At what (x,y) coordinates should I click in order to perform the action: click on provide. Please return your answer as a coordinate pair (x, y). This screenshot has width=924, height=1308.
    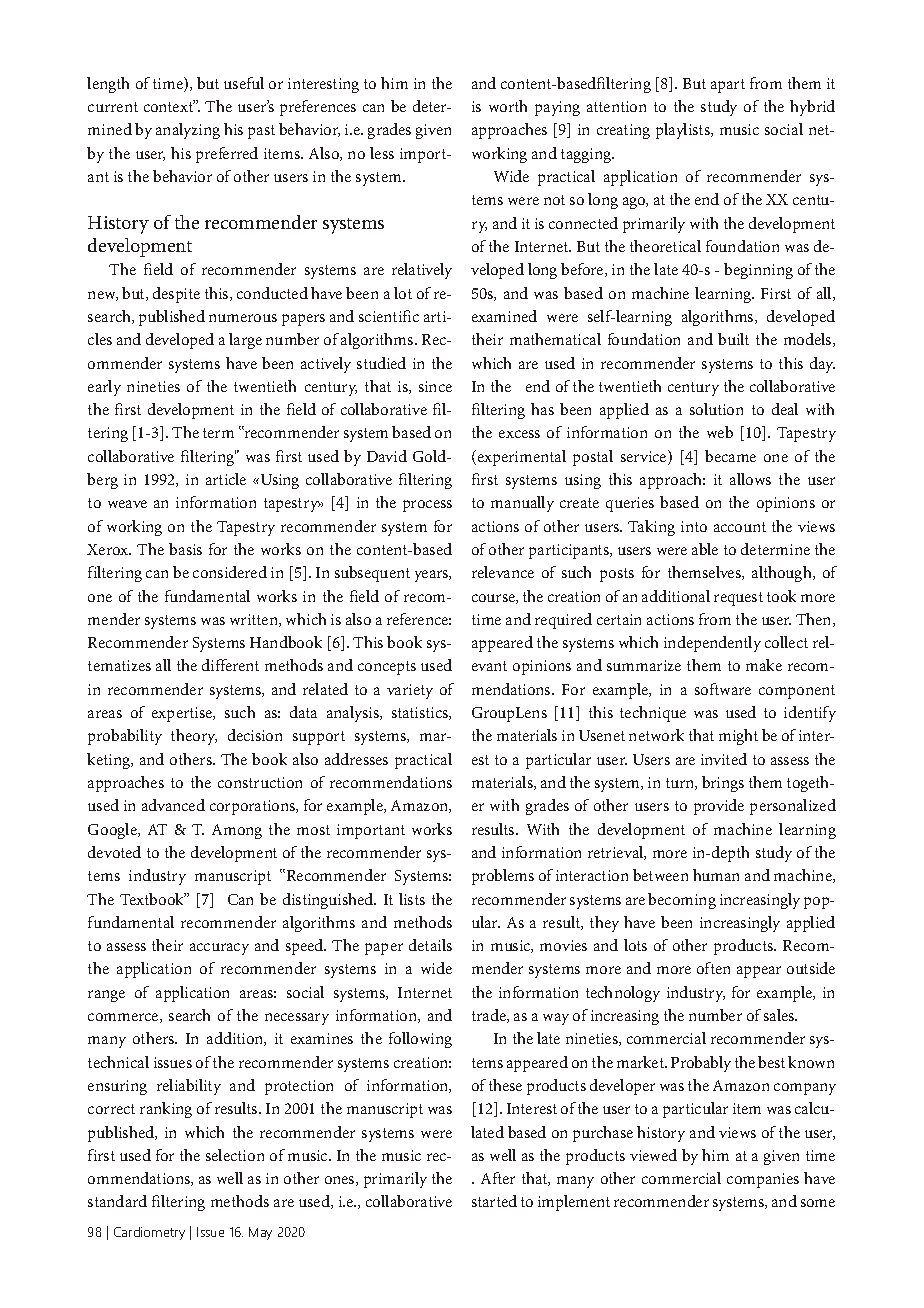
    Looking at the image, I should click on (719, 807).
